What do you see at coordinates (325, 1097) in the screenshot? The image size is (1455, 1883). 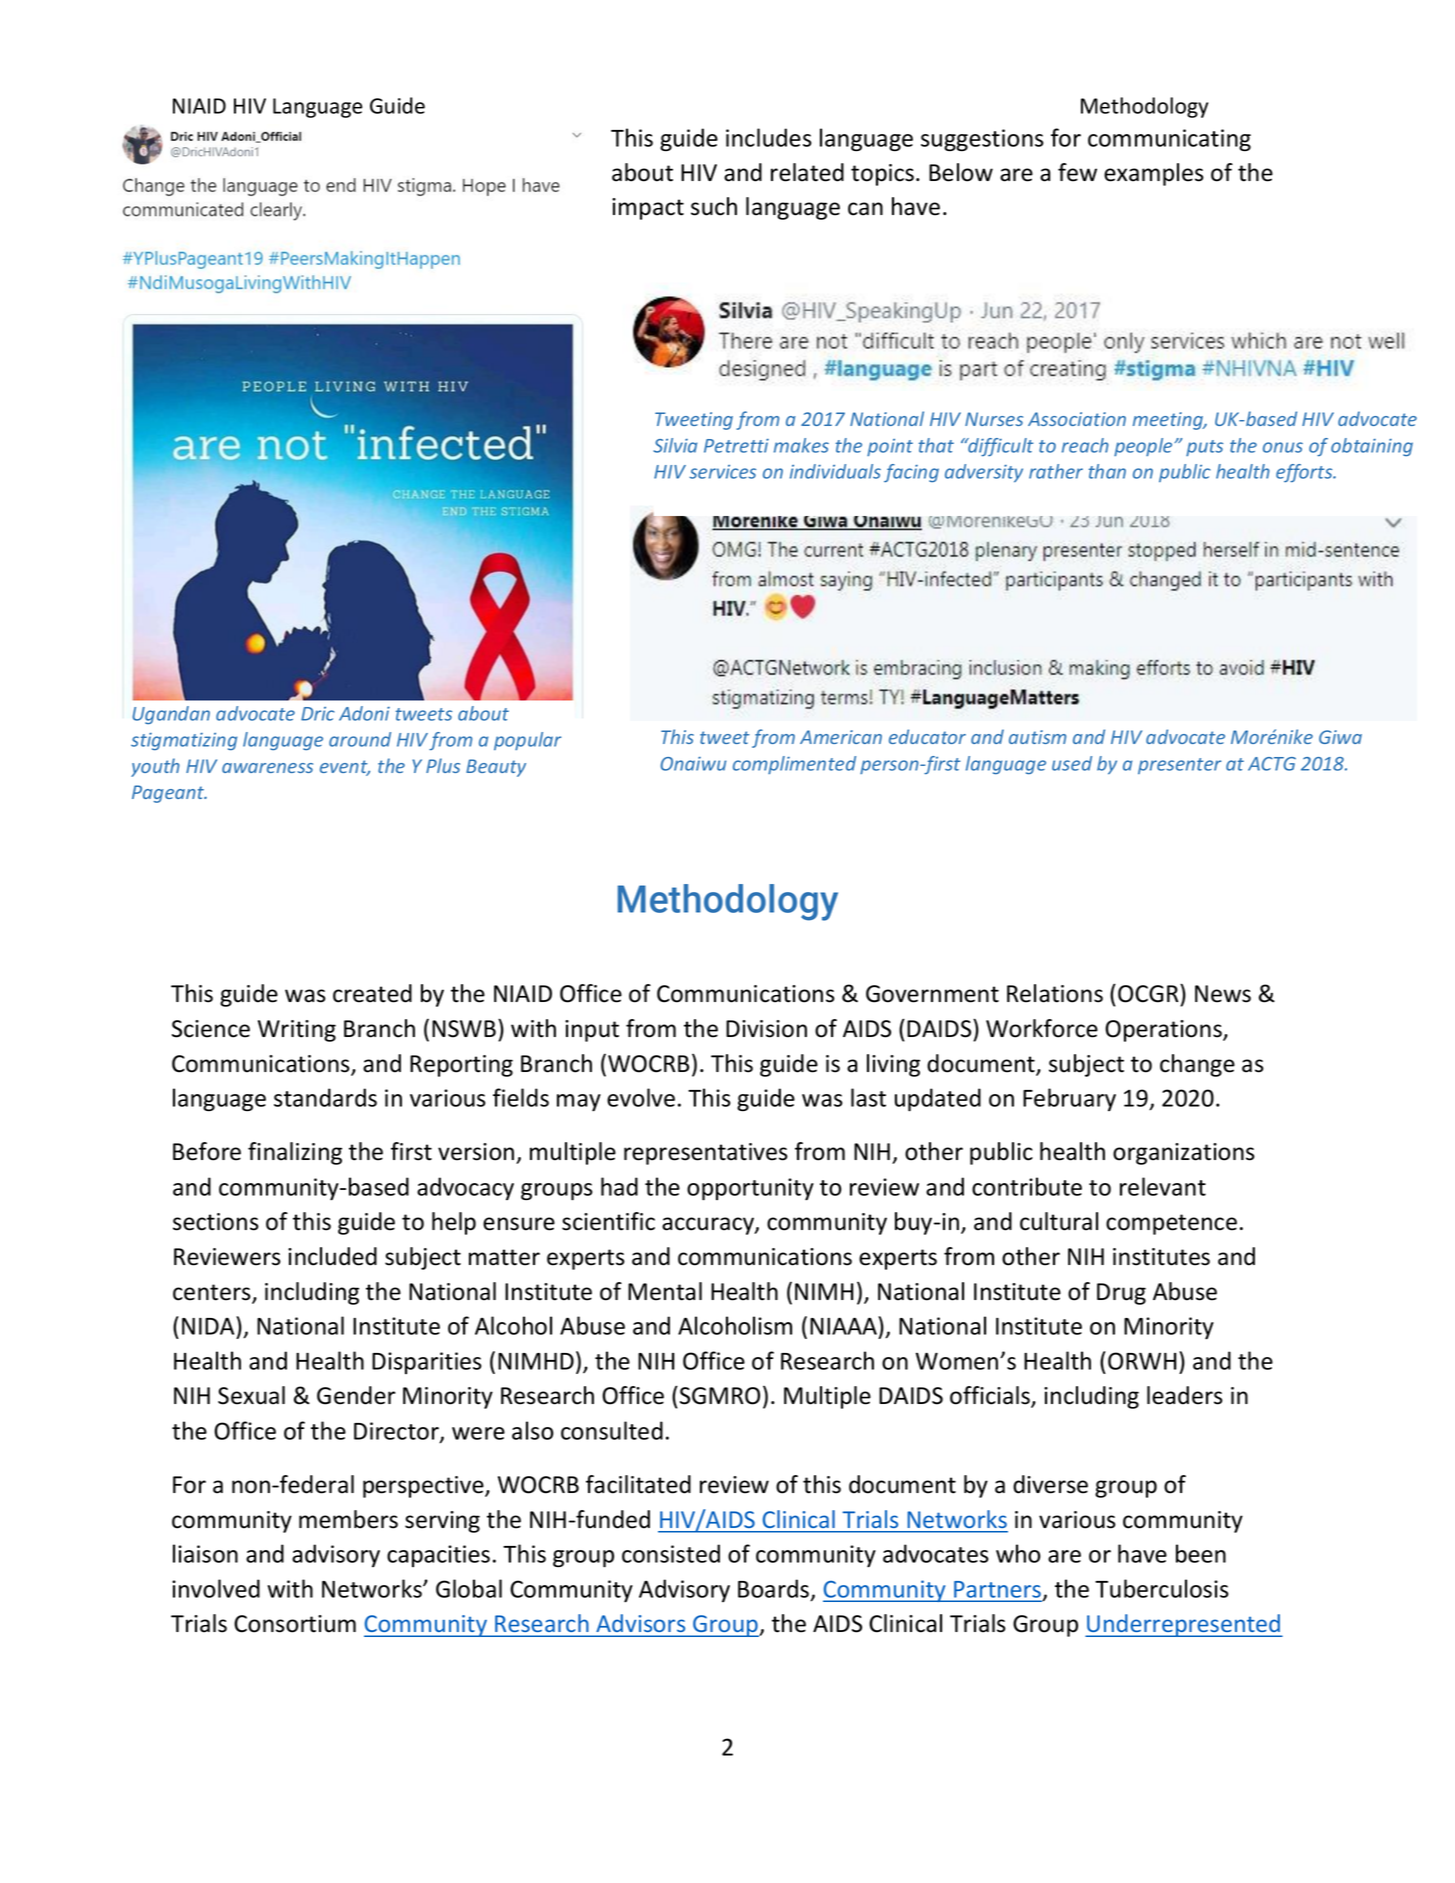 I see `standards` at bounding box center [325, 1097].
